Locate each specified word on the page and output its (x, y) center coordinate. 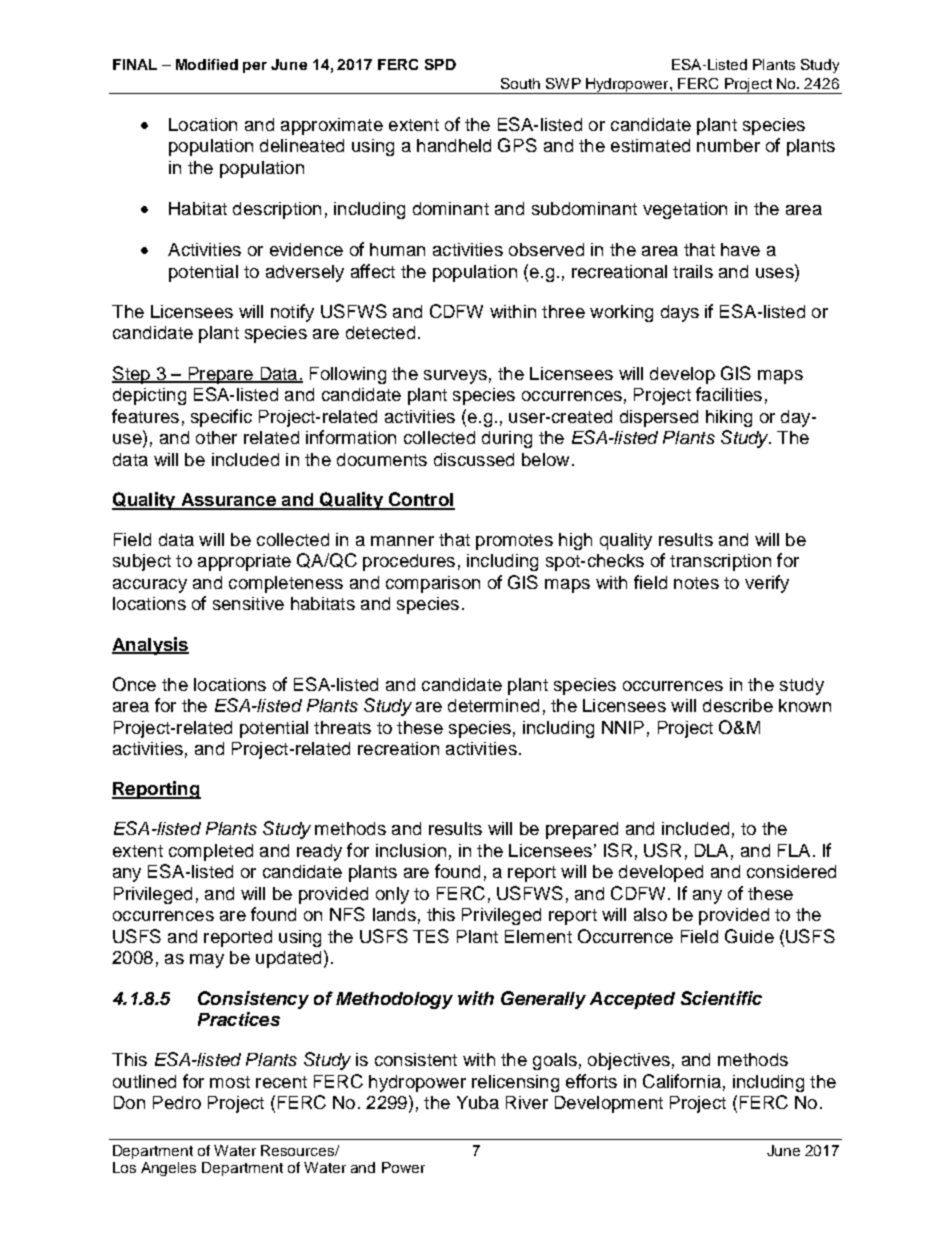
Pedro (177, 1102)
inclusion (411, 850)
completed (211, 852)
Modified (207, 64)
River (527, 1102)
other (216, 437)
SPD (440, 64)
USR (662, 850)
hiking (729, 418)
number (728, 145)
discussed (474, 459)
